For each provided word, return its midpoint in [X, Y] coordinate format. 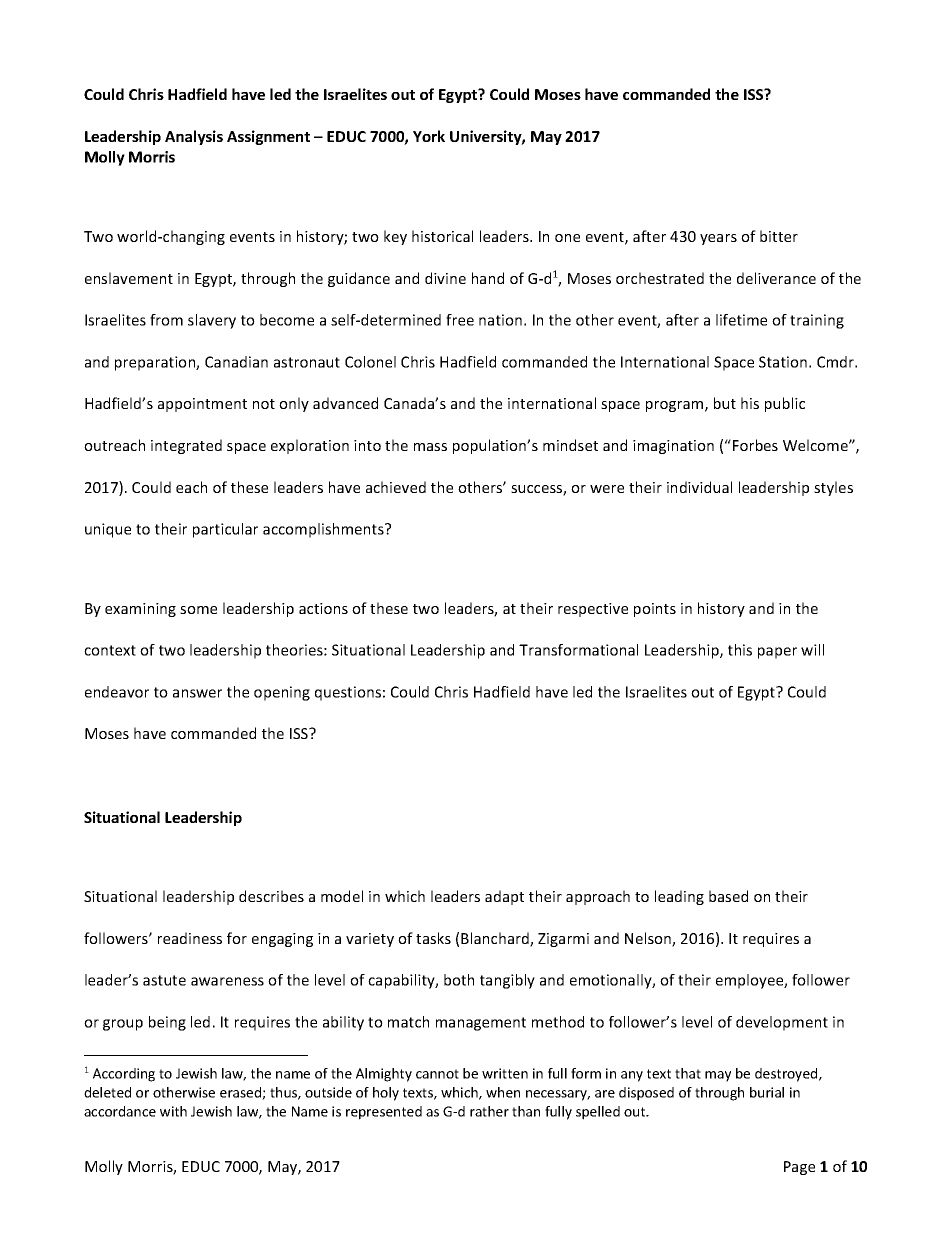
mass [430, 447]
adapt [504, 897]
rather [489, 1111]
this [740, 650]
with [173, 1111]
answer [197, 693]
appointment [202, 405]
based [728, 896]
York [429, 136]
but [725, 403]
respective [593, 610]
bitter [779, 236]
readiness [190, 938]
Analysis [194, 137]
